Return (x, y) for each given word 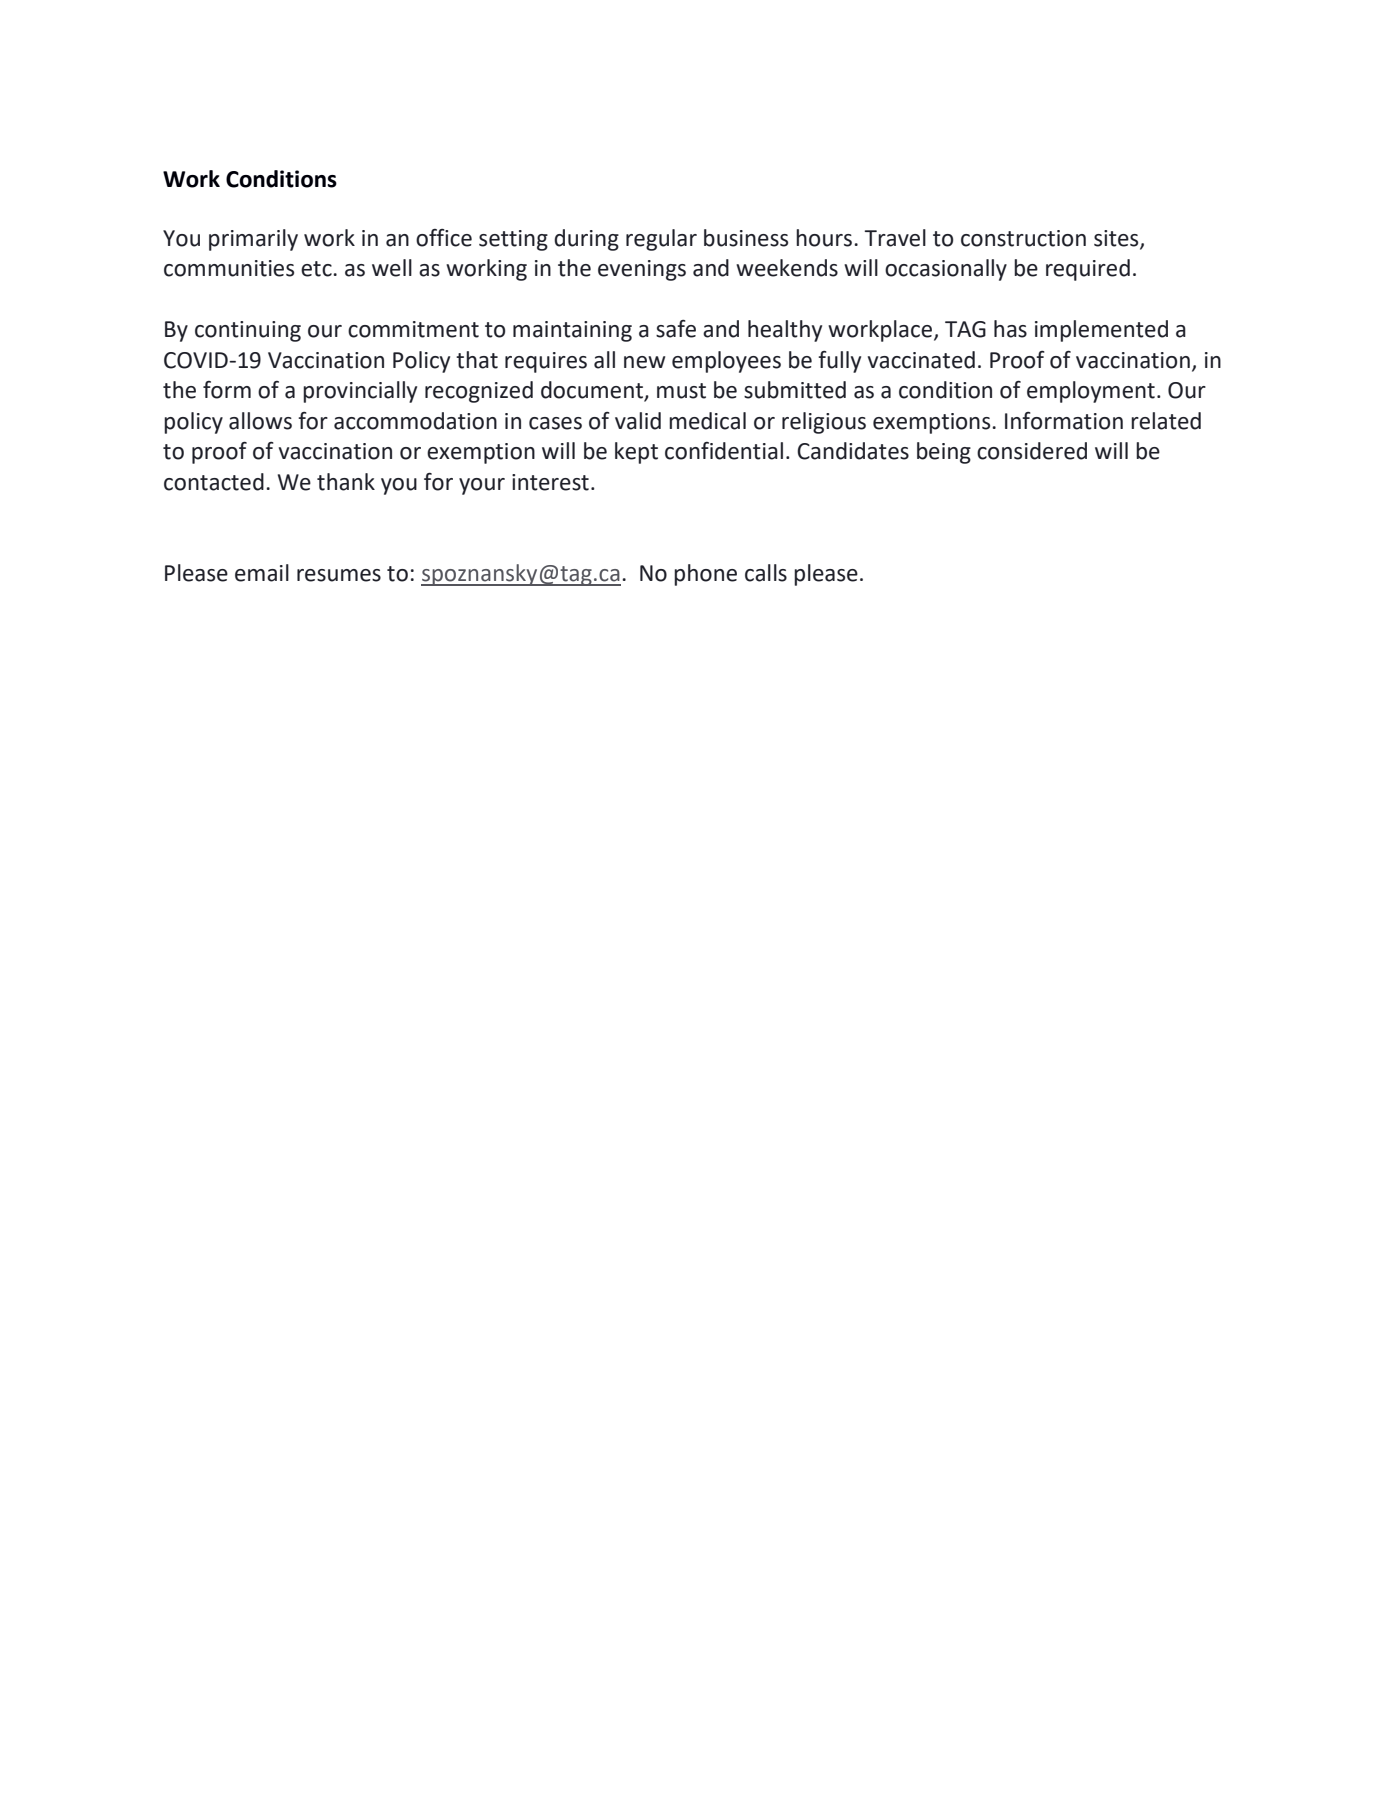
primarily (253, 240)
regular (661, 240)
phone (705, 575)
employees (726, 362)
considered (1032, 451)
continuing (248, 331)
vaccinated (921, 360)
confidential (724, 451)
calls (766, 573)
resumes (339, 575)
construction (1023, 238)
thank (346, 482)
